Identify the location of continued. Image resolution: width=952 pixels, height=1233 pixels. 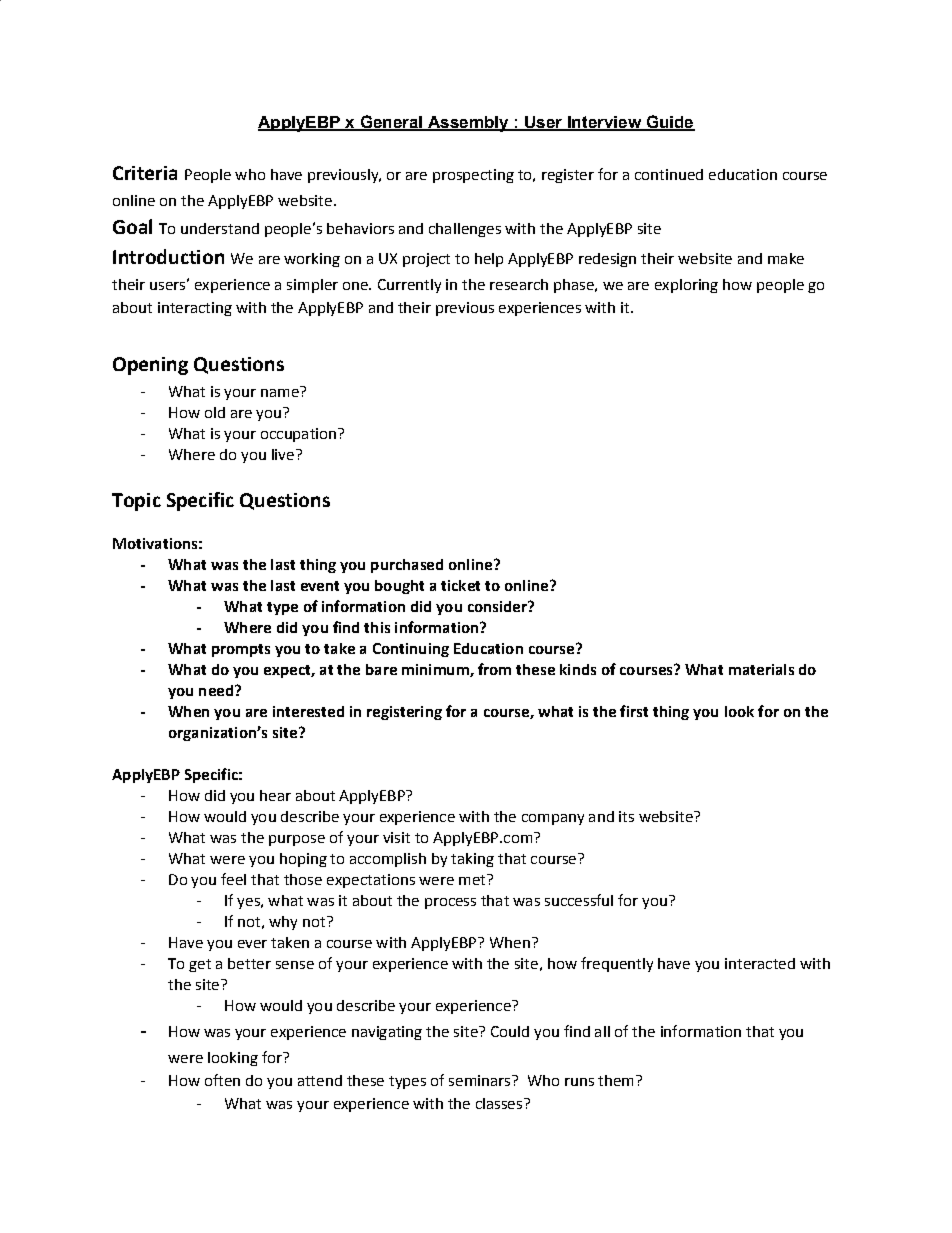
(669, 174).
